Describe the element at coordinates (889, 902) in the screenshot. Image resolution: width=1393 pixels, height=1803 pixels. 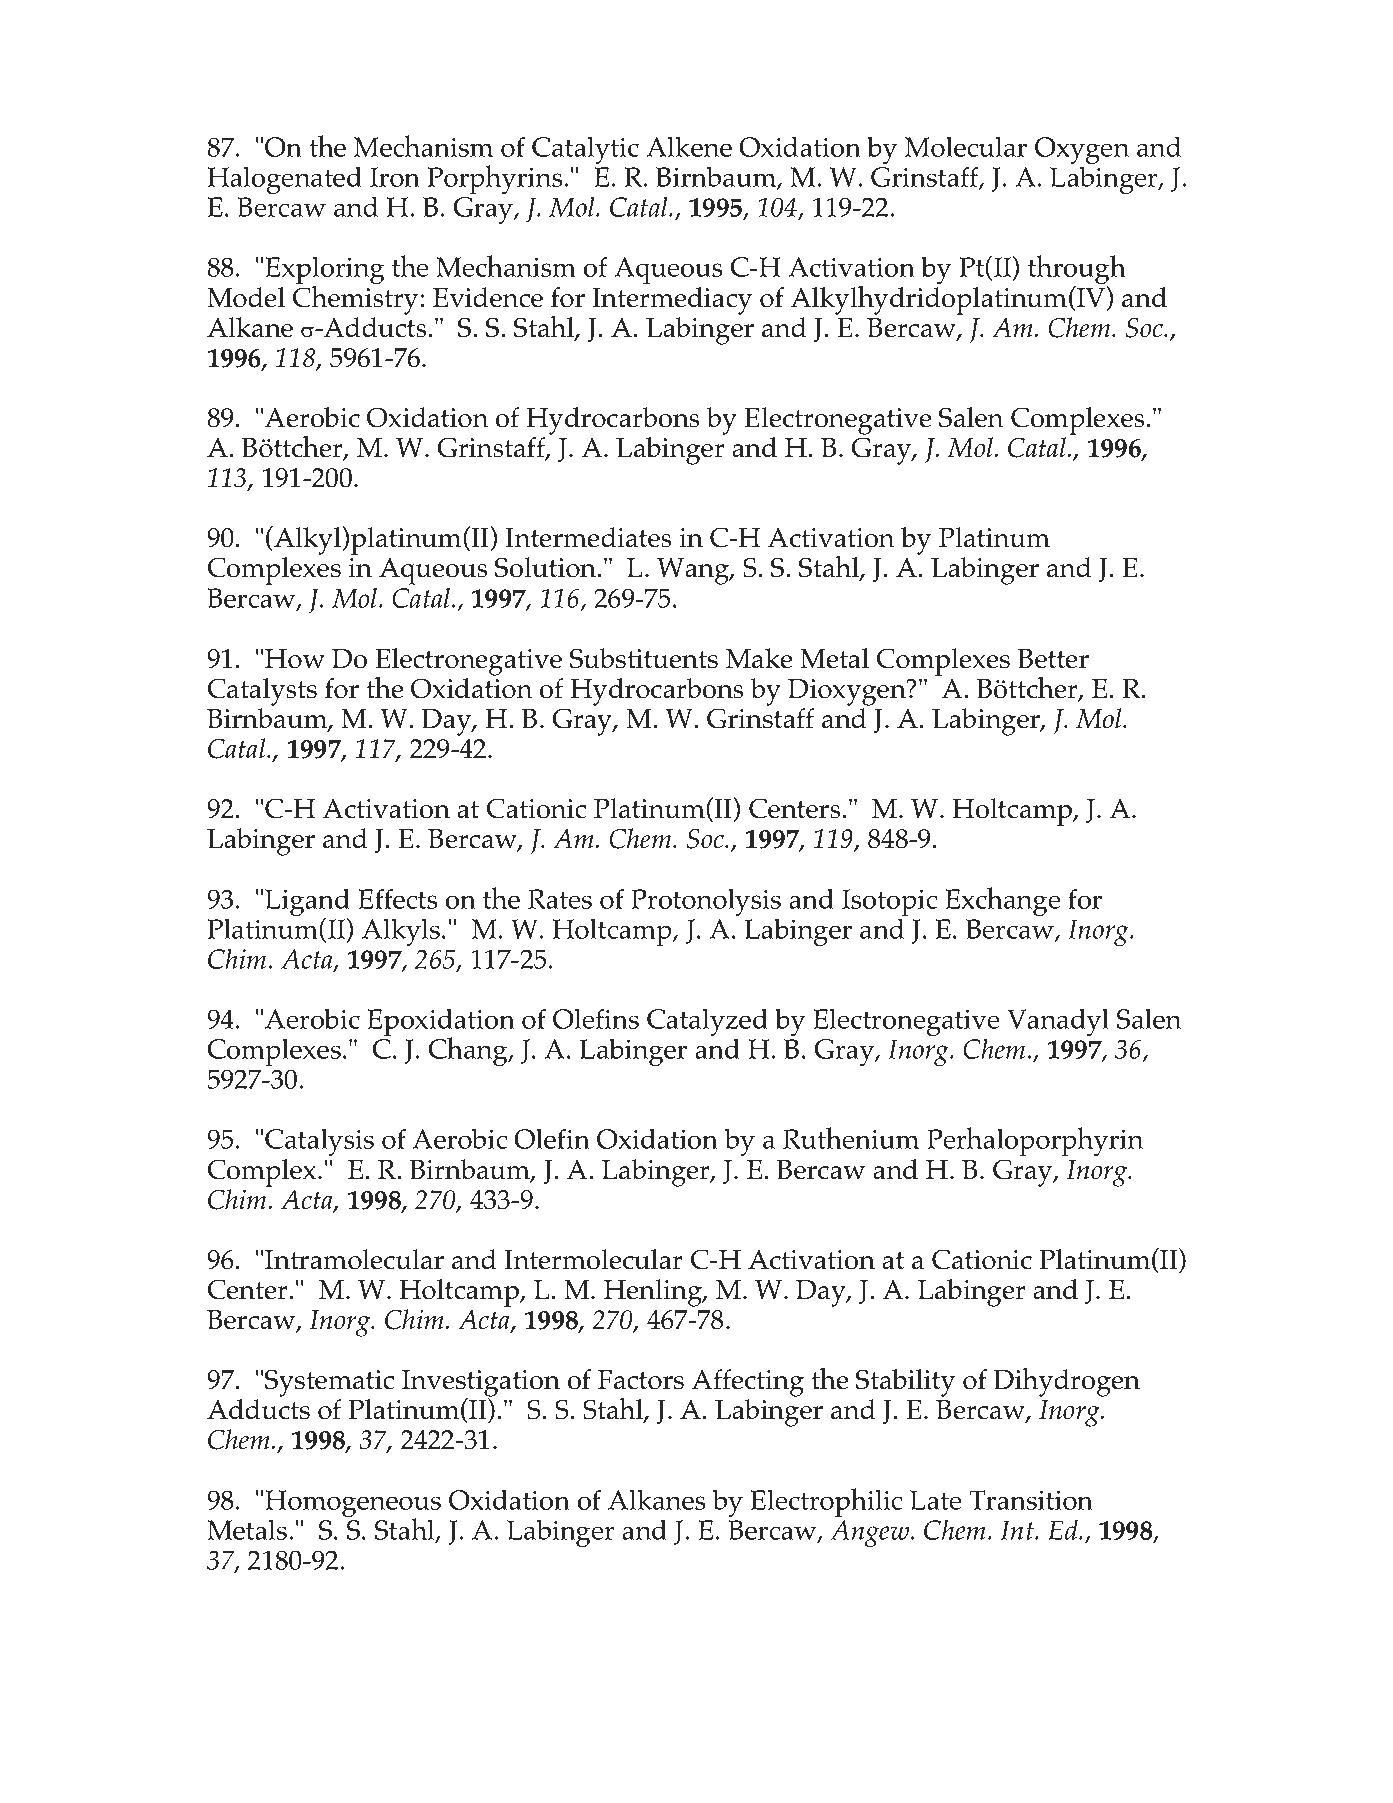
I see `Isotopic` at that location.
